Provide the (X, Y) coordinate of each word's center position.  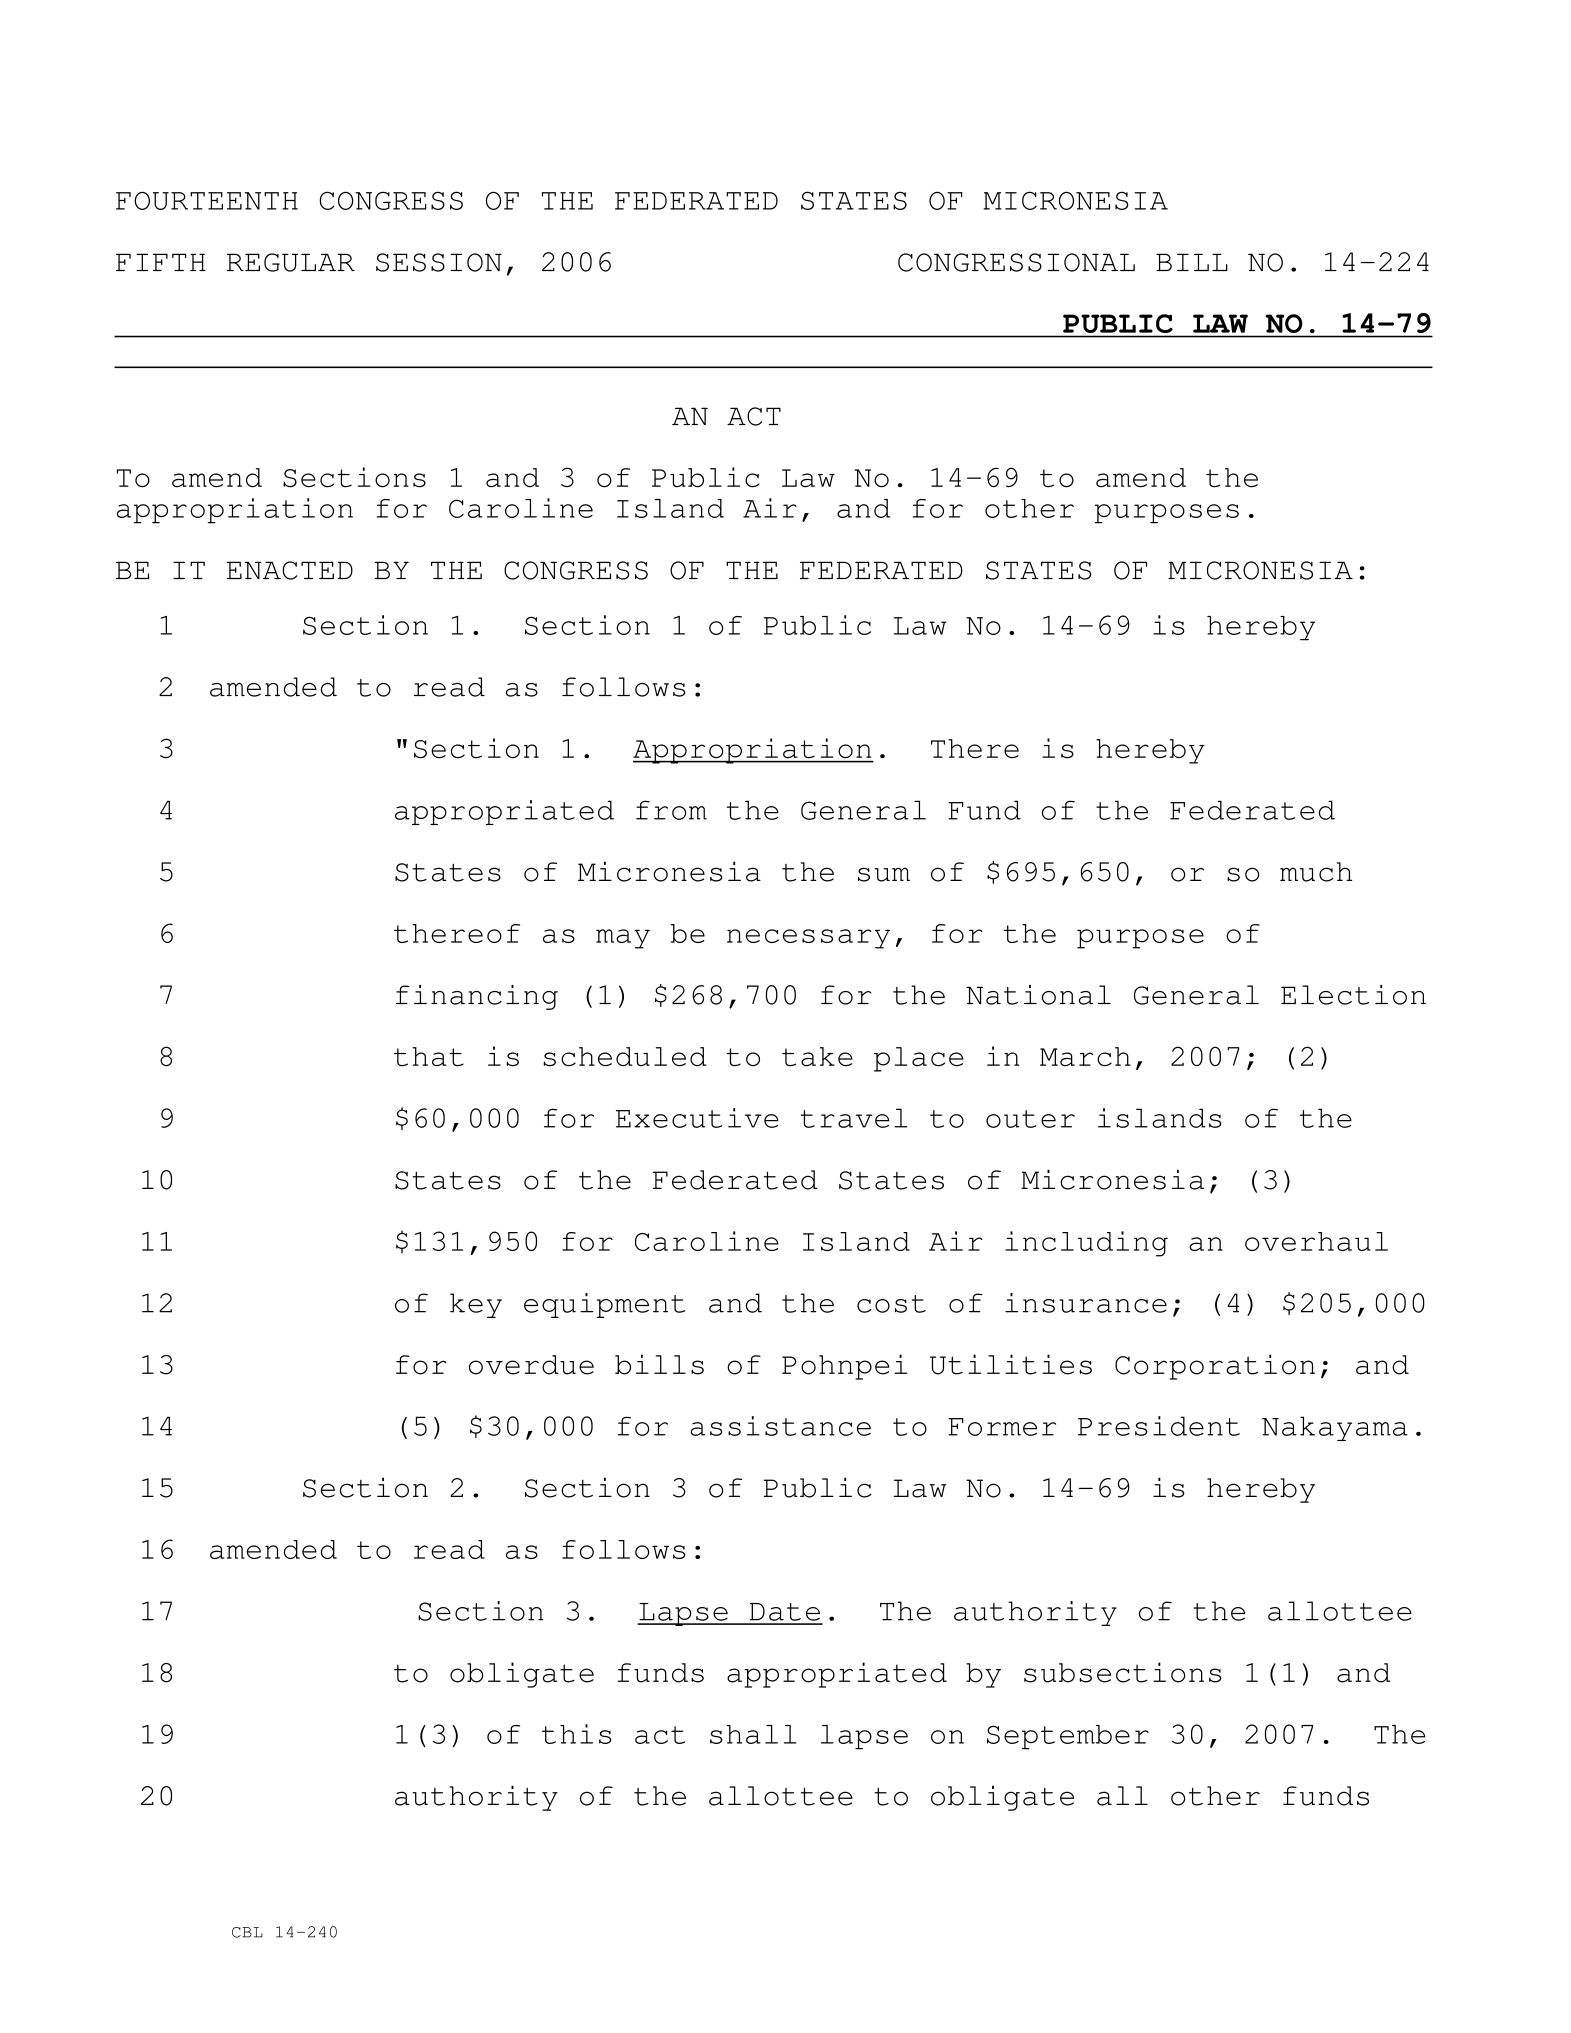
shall (753, 1734)
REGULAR (291, 262)
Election (1353, 995)
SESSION (439, 262)
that (429, 1057)
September (1068, 1737)
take (817, 1057)
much (1316, 872)
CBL (247, 1932)
